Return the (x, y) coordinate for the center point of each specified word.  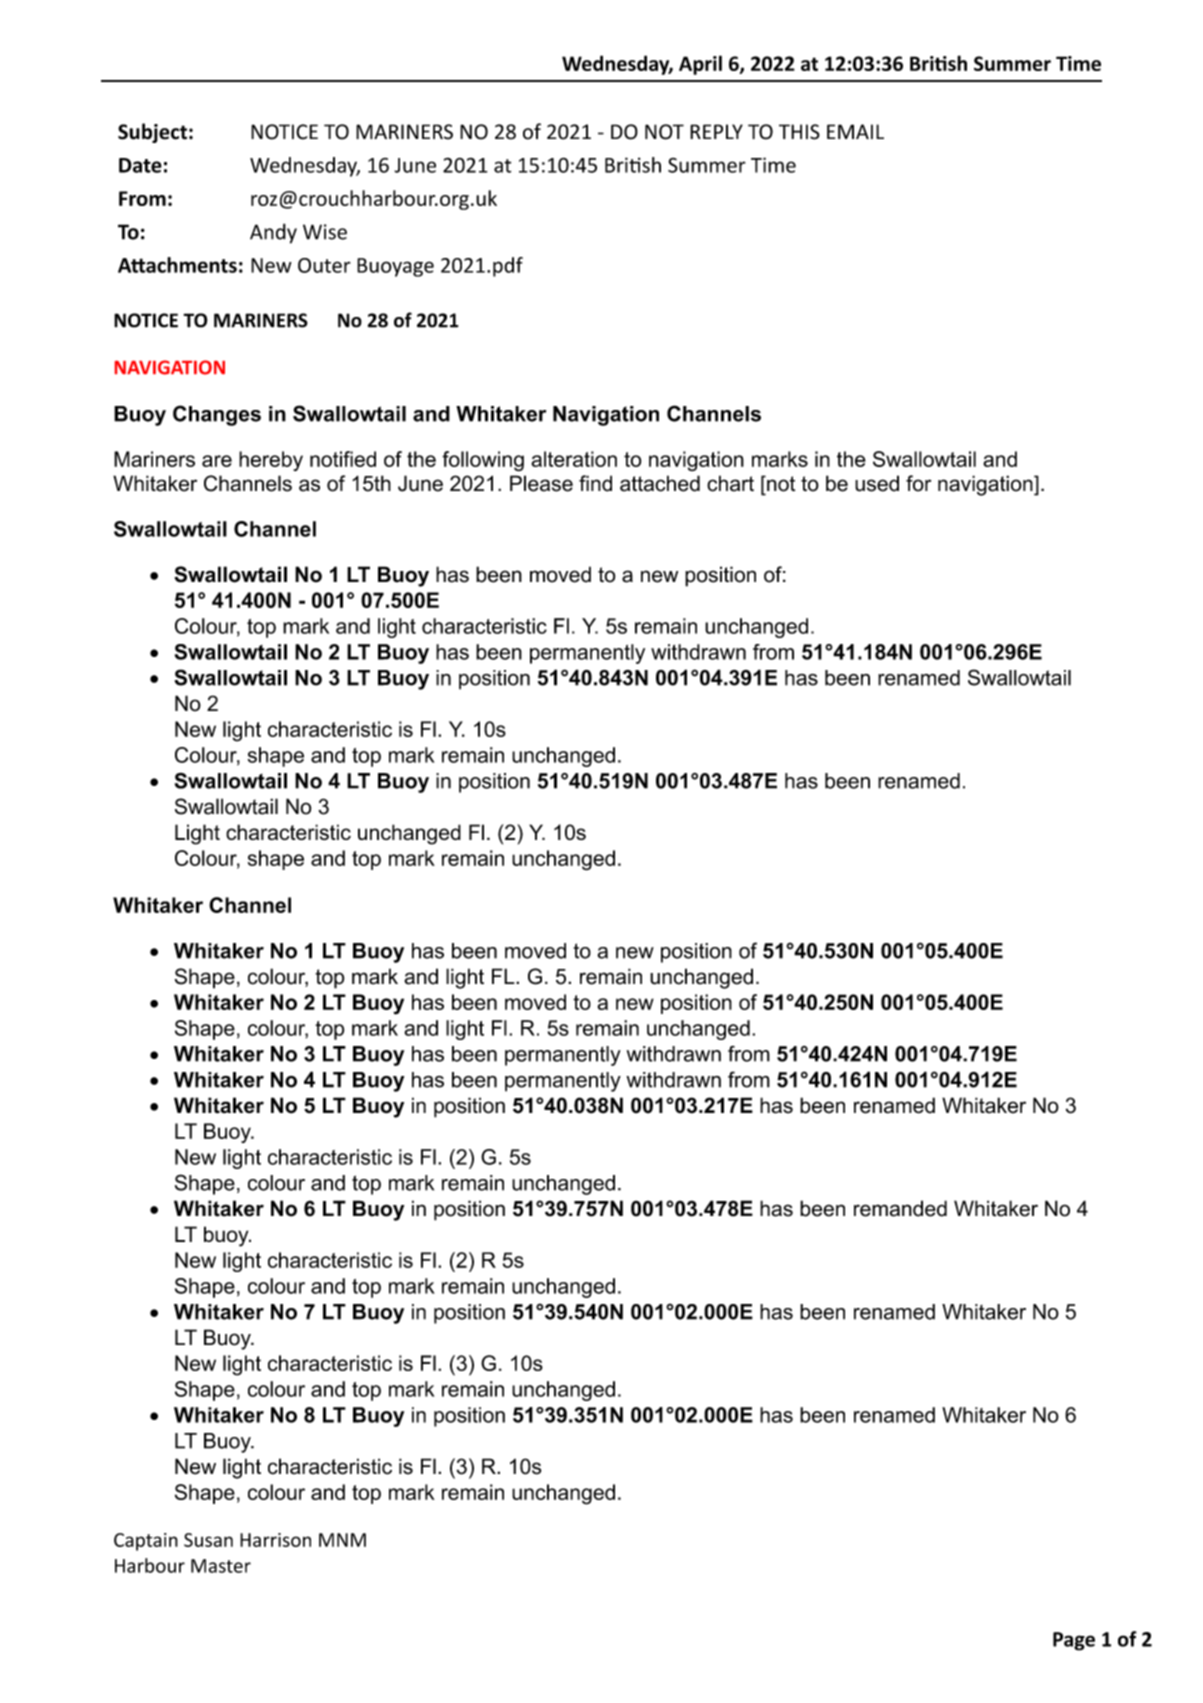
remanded (900, 1208)
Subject (152, 133)
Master (221, 1566)
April (700, 65)
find (595, 483)
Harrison (275, 1540)
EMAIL (855, 131)
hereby (271, 461)
